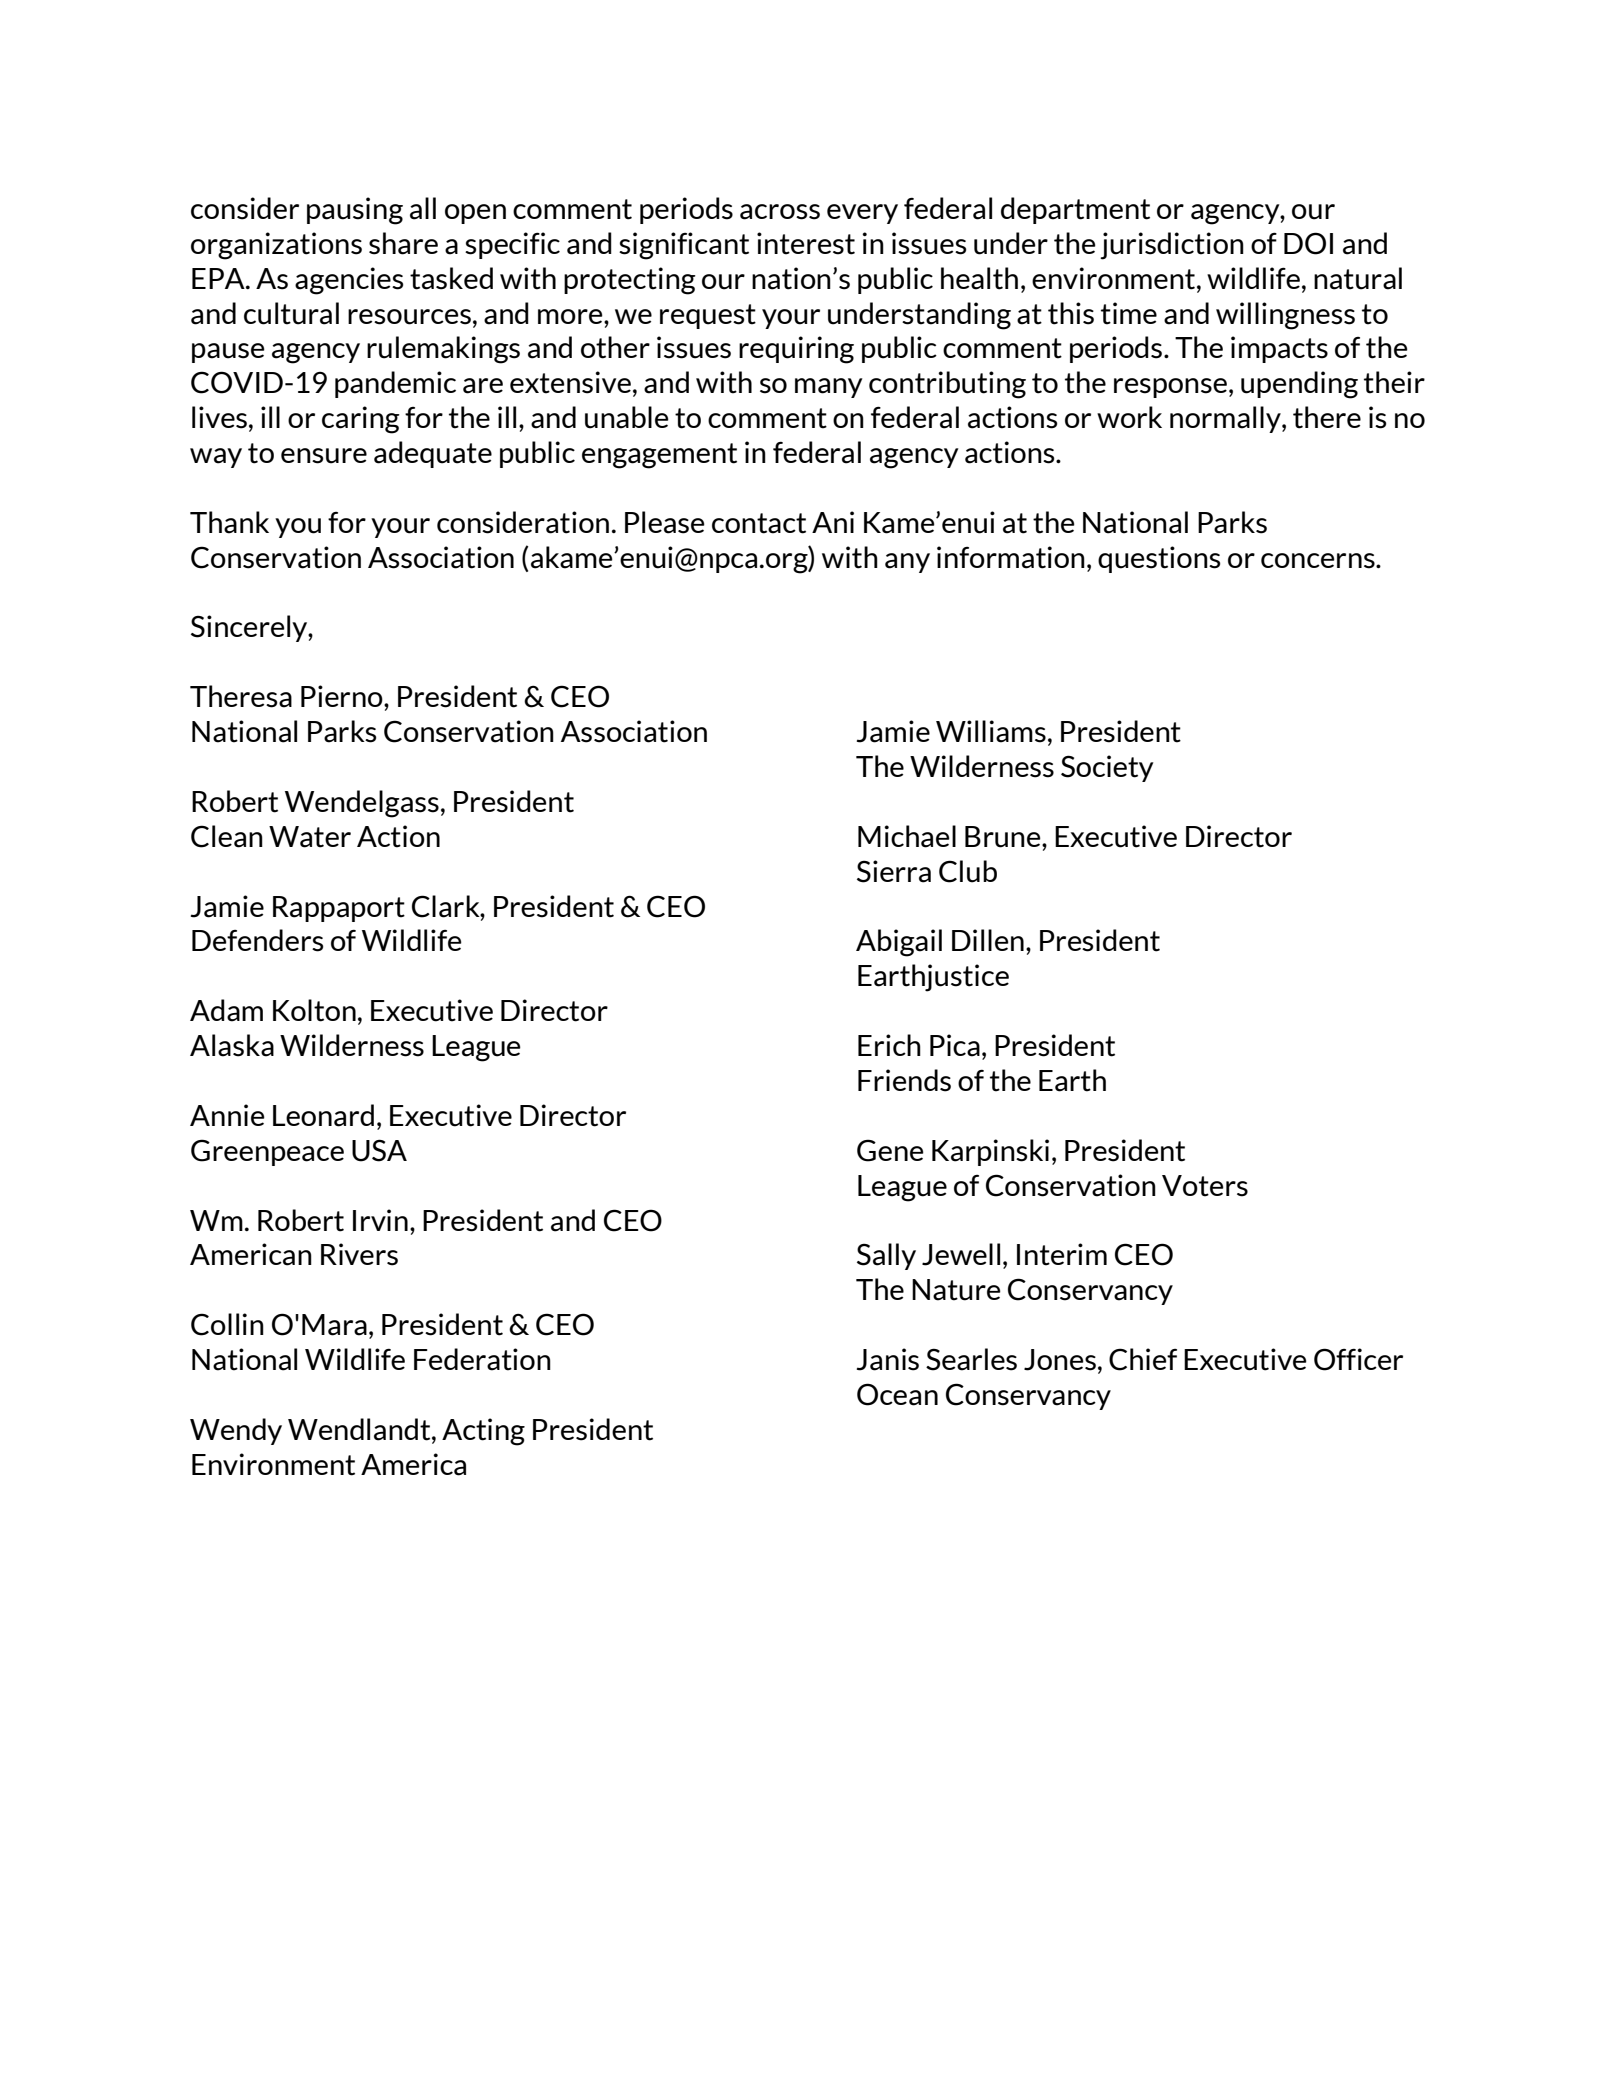 The image size is (1617, 2093). What do you see at coordinates (759, 523) in the page?
I see `contact` at bounding box center [759, 523].
